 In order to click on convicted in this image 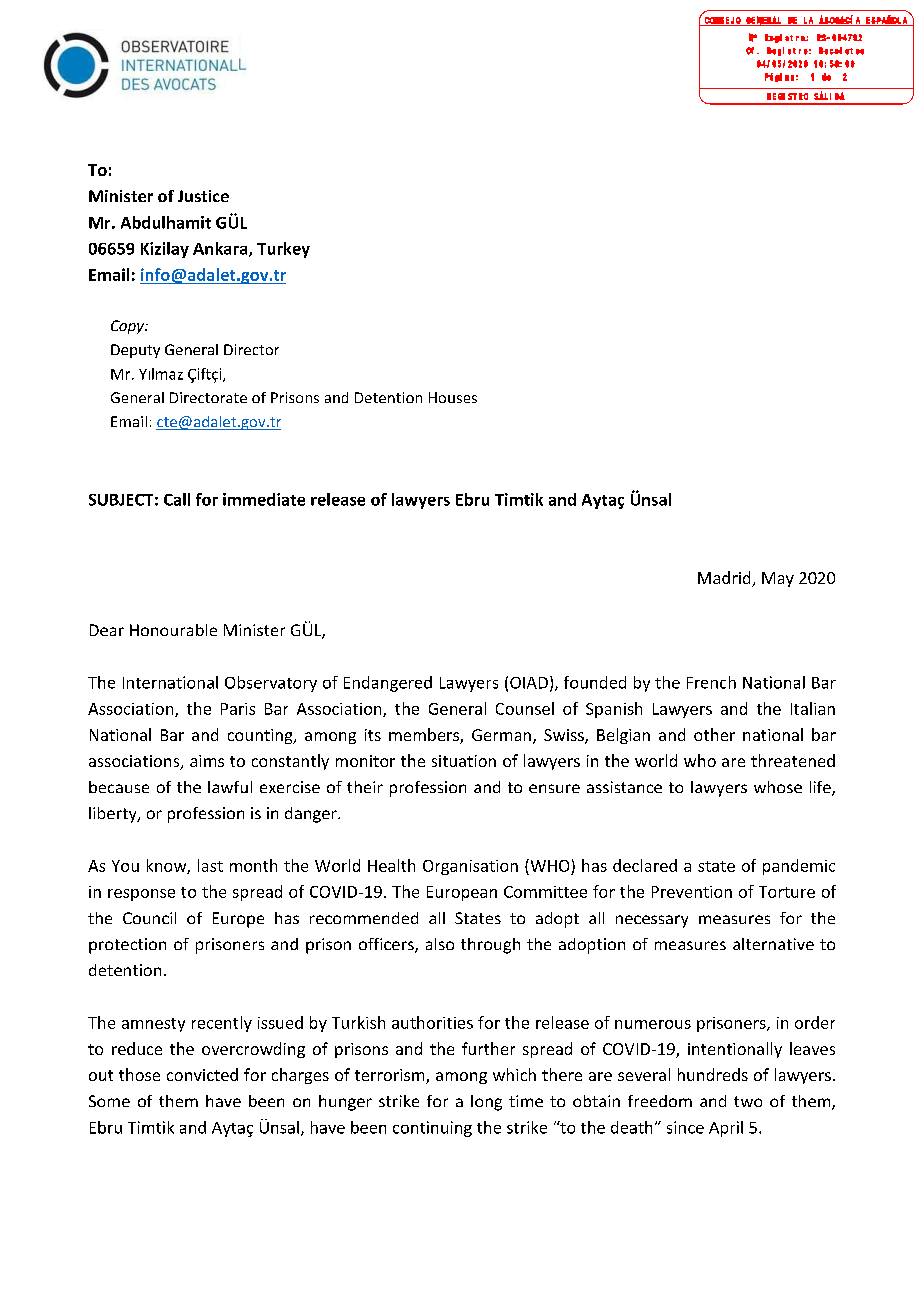, I will do `click(202, 1074)`.
